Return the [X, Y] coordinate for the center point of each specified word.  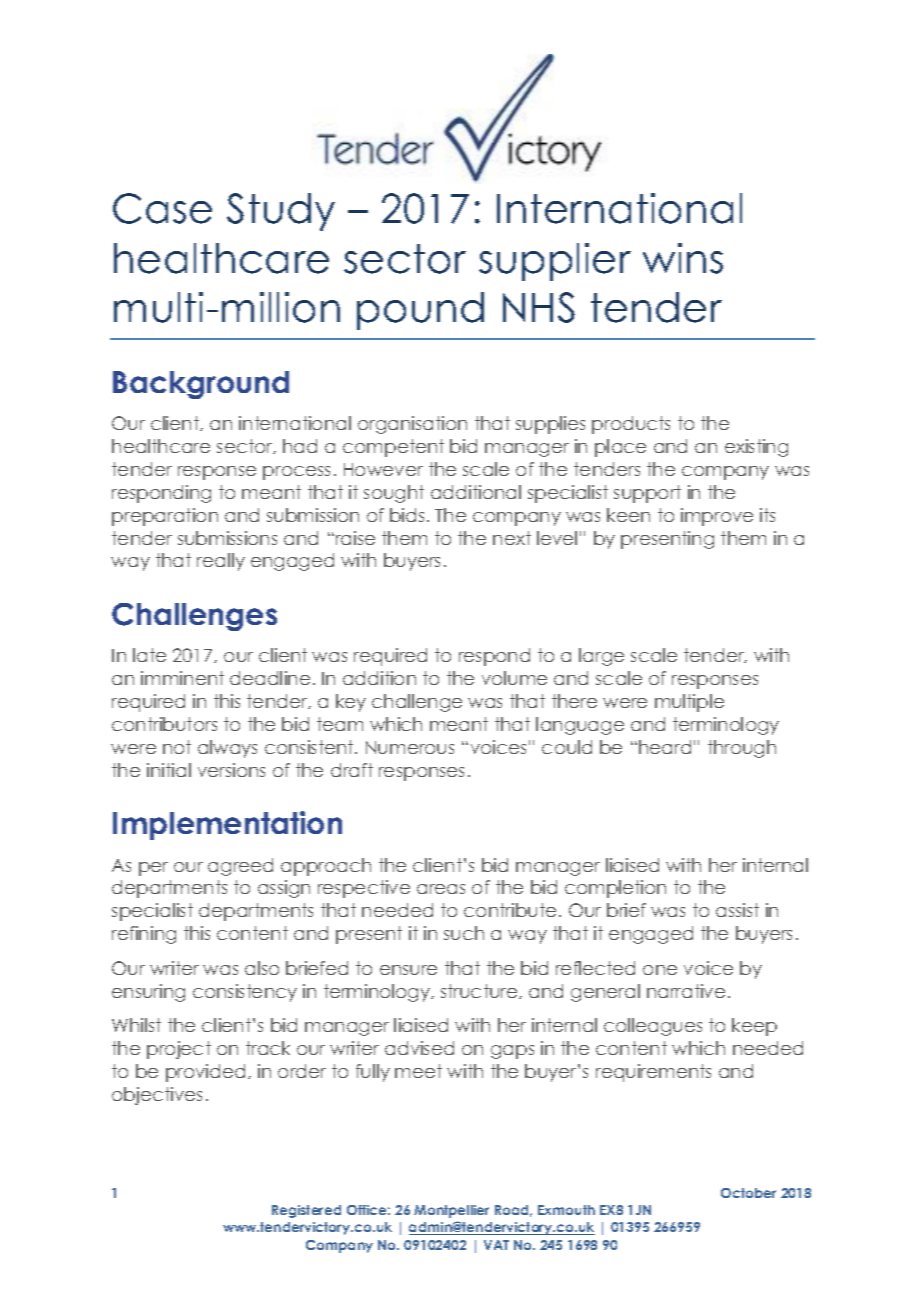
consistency [245, 993]
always [227, 749]
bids [407, 515]
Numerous [410, 747]
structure [480, 991]
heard [665, 747]
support [647, 494]
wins [683, 258]
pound [420, 311]
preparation [165, 517]
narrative [686, 991]
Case [162, 208]
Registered [306, 1211]
